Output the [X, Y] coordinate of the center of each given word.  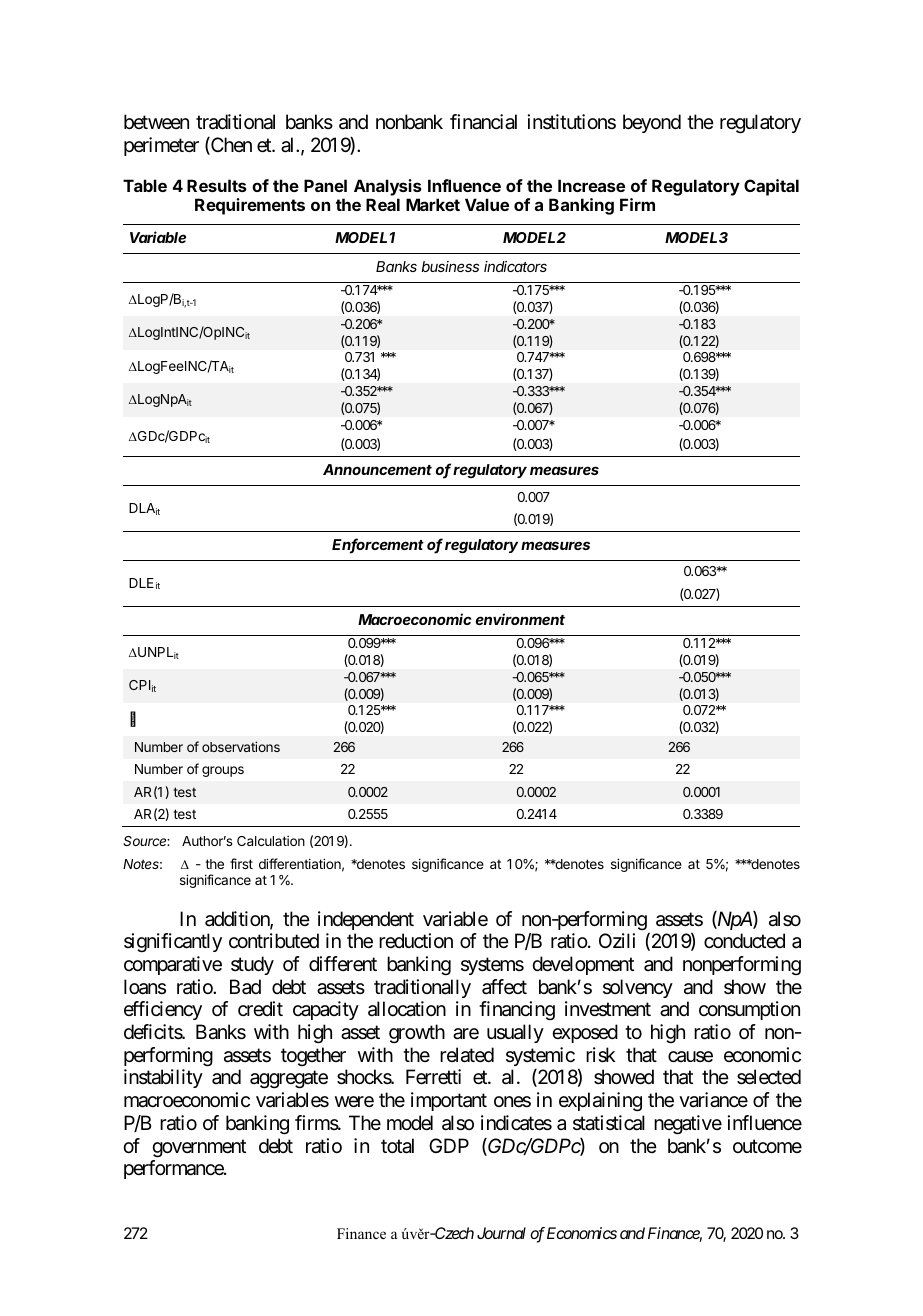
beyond [652, 123]
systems [492, 966]
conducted [744, 941]
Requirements [250, 206]
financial [483, 122]
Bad [245, 986]
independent [366, 920]
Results [217, 185]
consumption [749, 1010]
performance [174, 1169]
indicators [515, 266]
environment [520, 619]
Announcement [377, 469]
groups [223, 771]
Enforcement [378, 546]
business [450, 266]
